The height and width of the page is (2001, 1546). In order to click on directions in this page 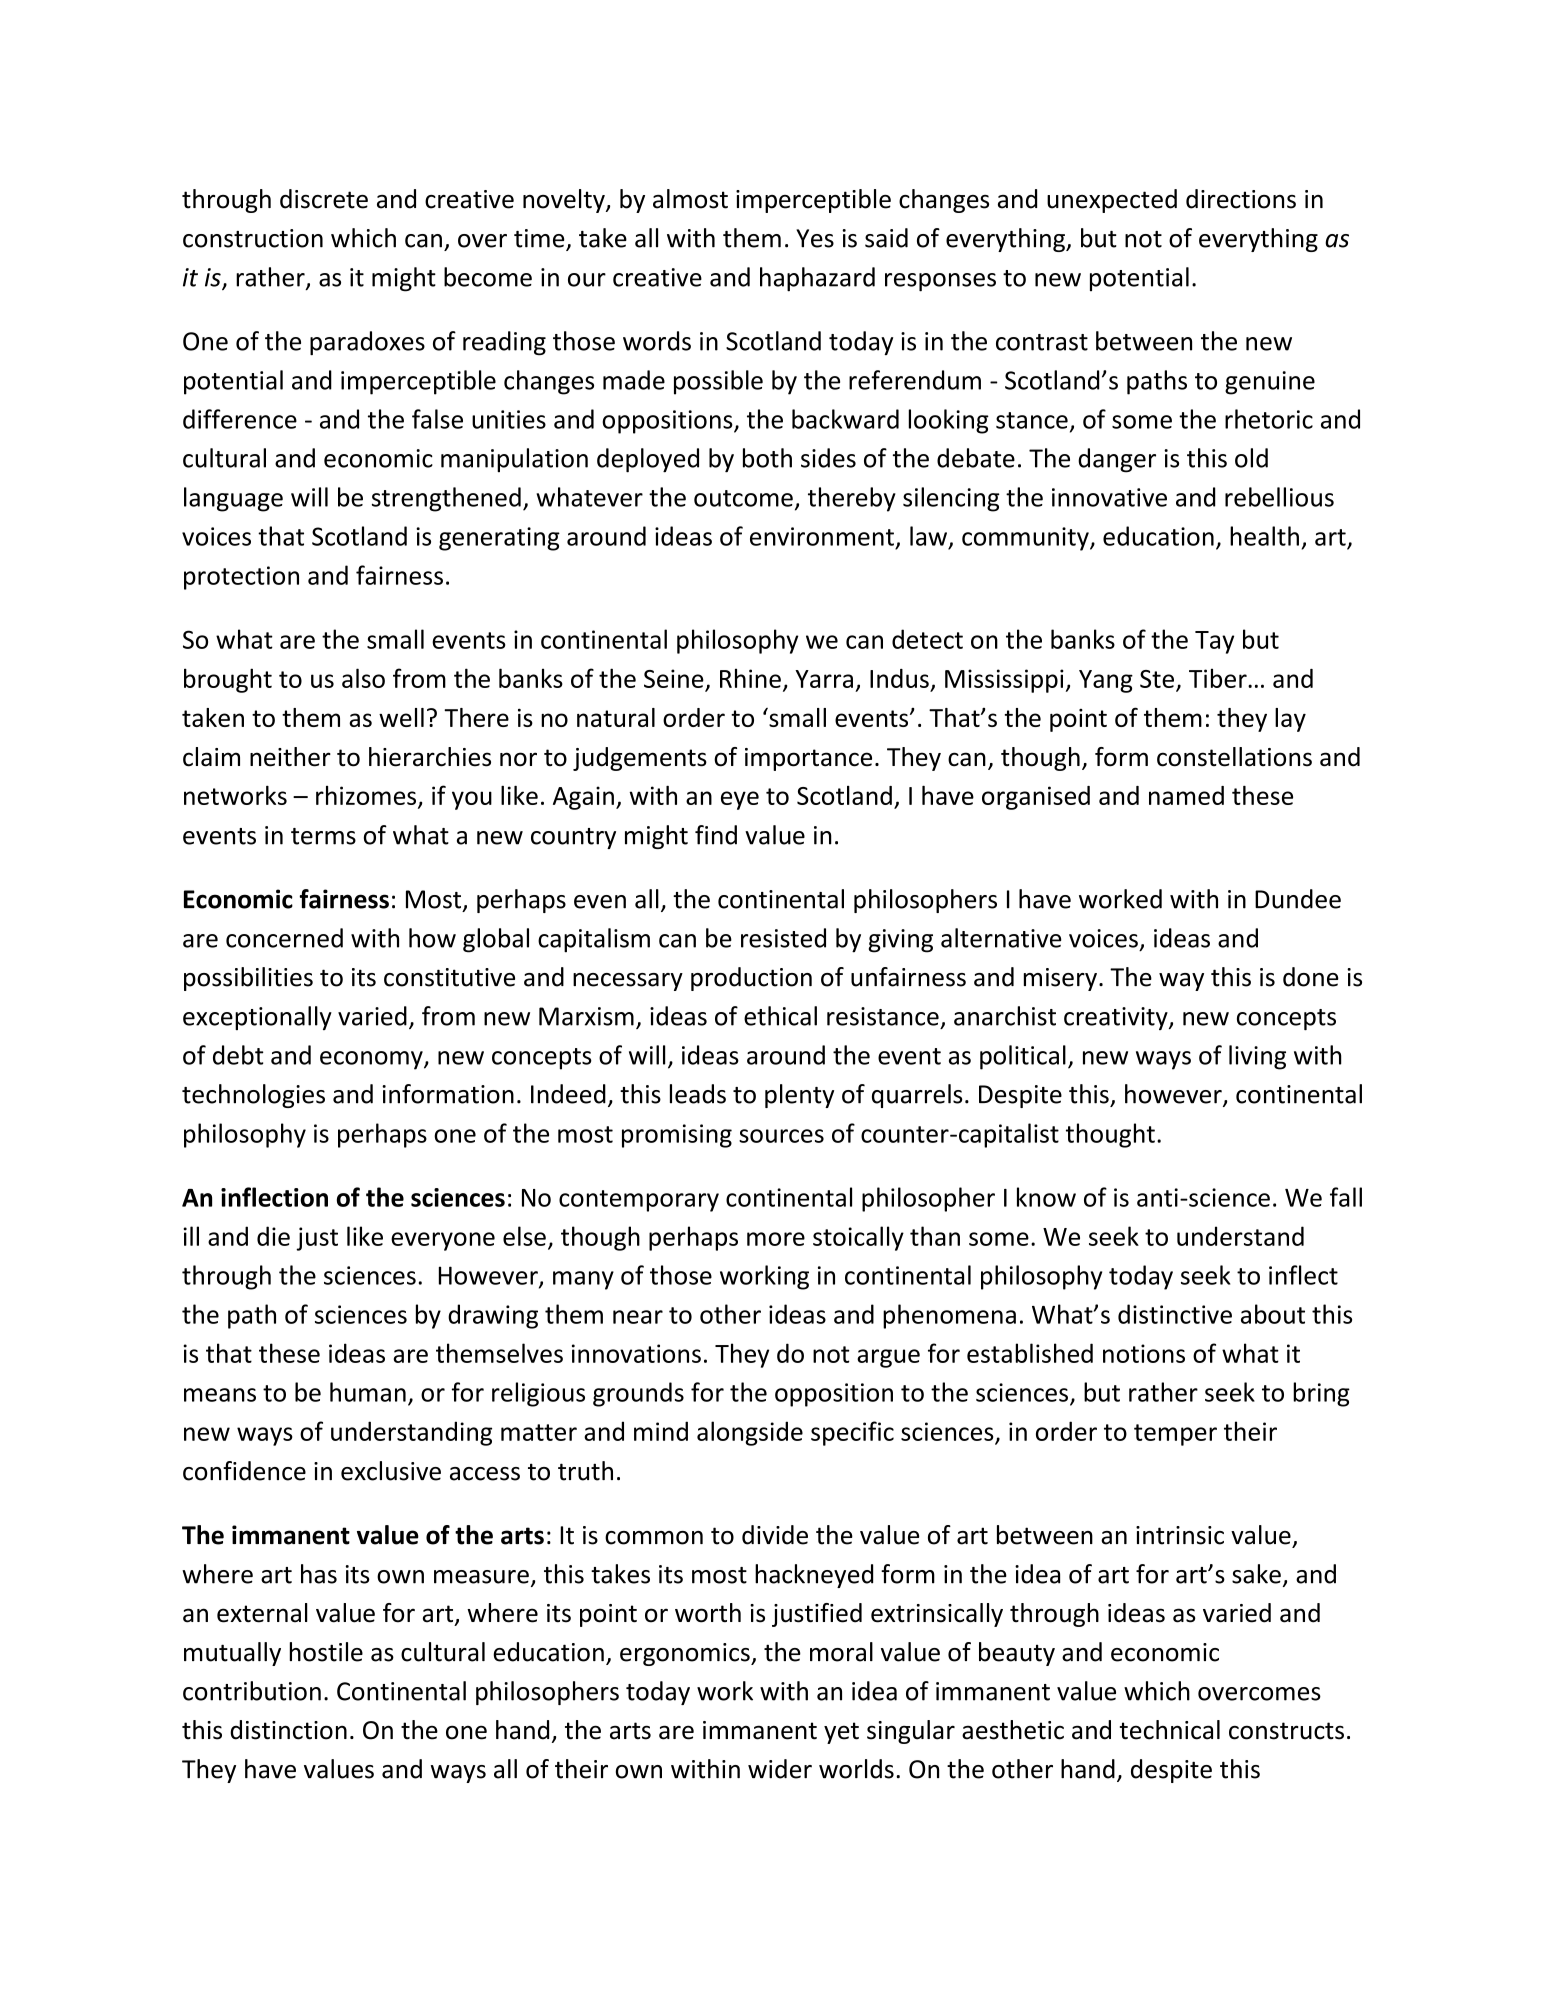, I will do `click(1241, 199)`.
